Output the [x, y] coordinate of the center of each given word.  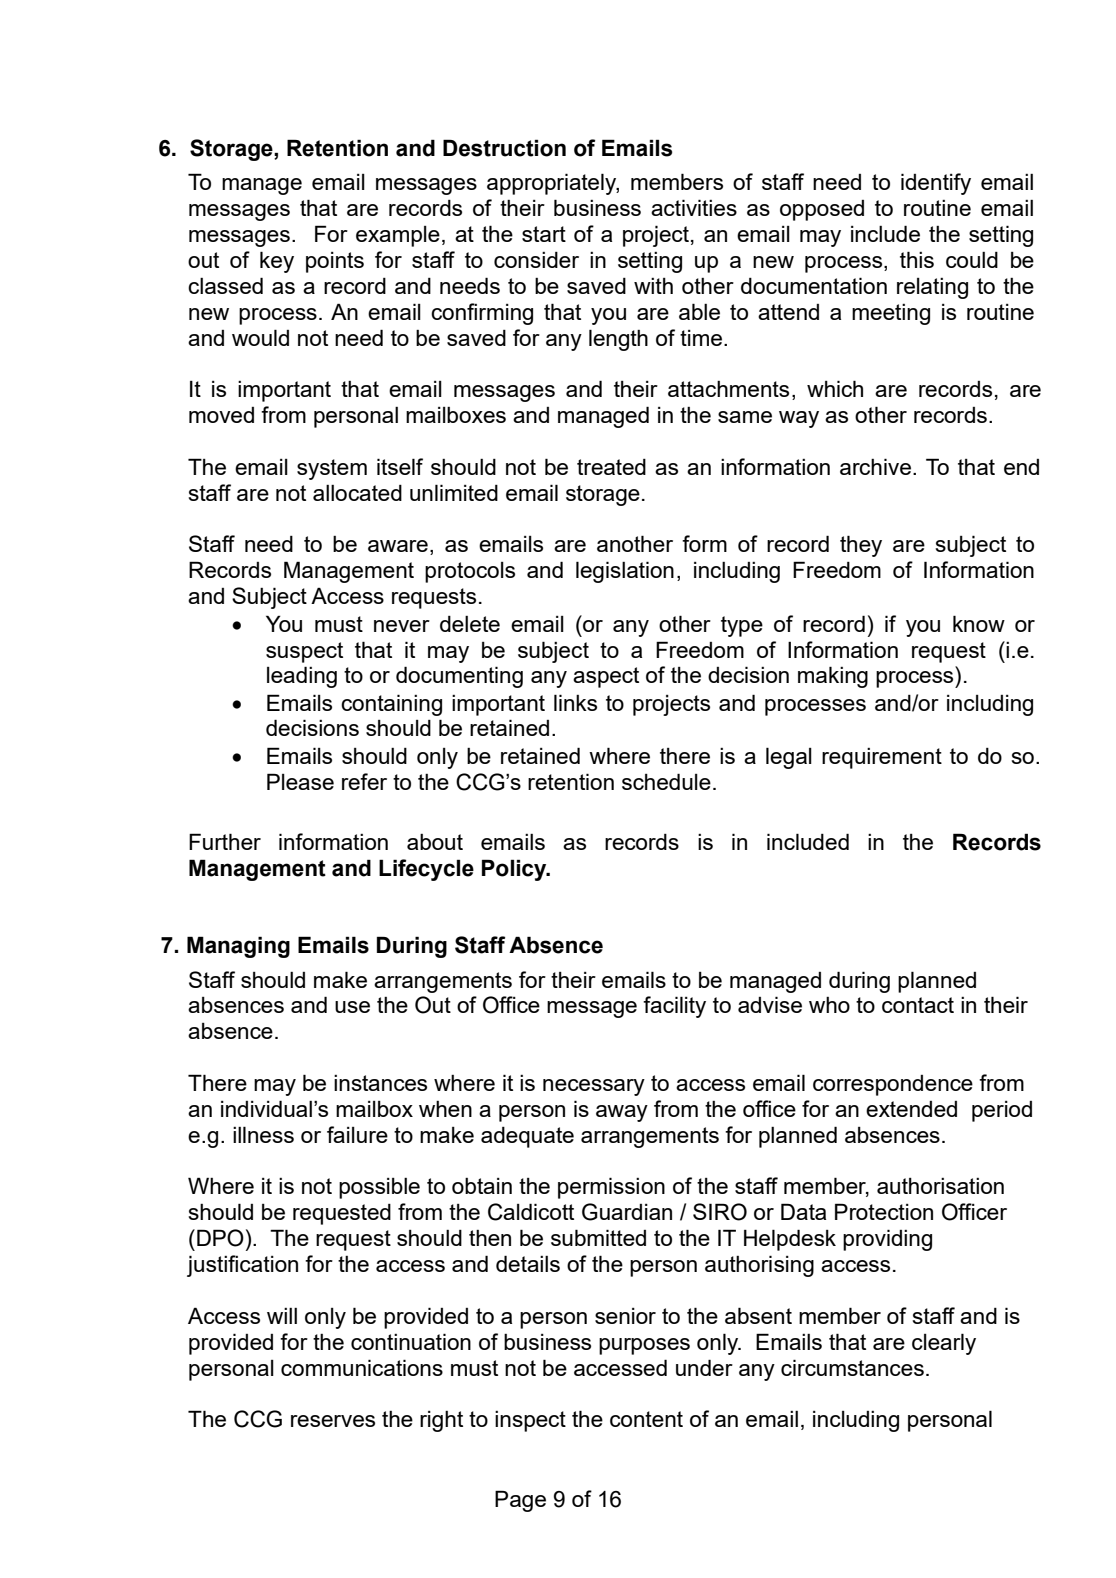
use [352, 1007]
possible [379, 1188]
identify [936, 184]
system [332, 469]
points [335, 262]
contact [918, 1005]
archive [875, 466]
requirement [882, 758]
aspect [606, 677]
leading [302, 677]
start [544, 234]
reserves [333, 1421]
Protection [884, 1211]
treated [611, 467]
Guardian [627, 1212]
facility [674, 1007]
